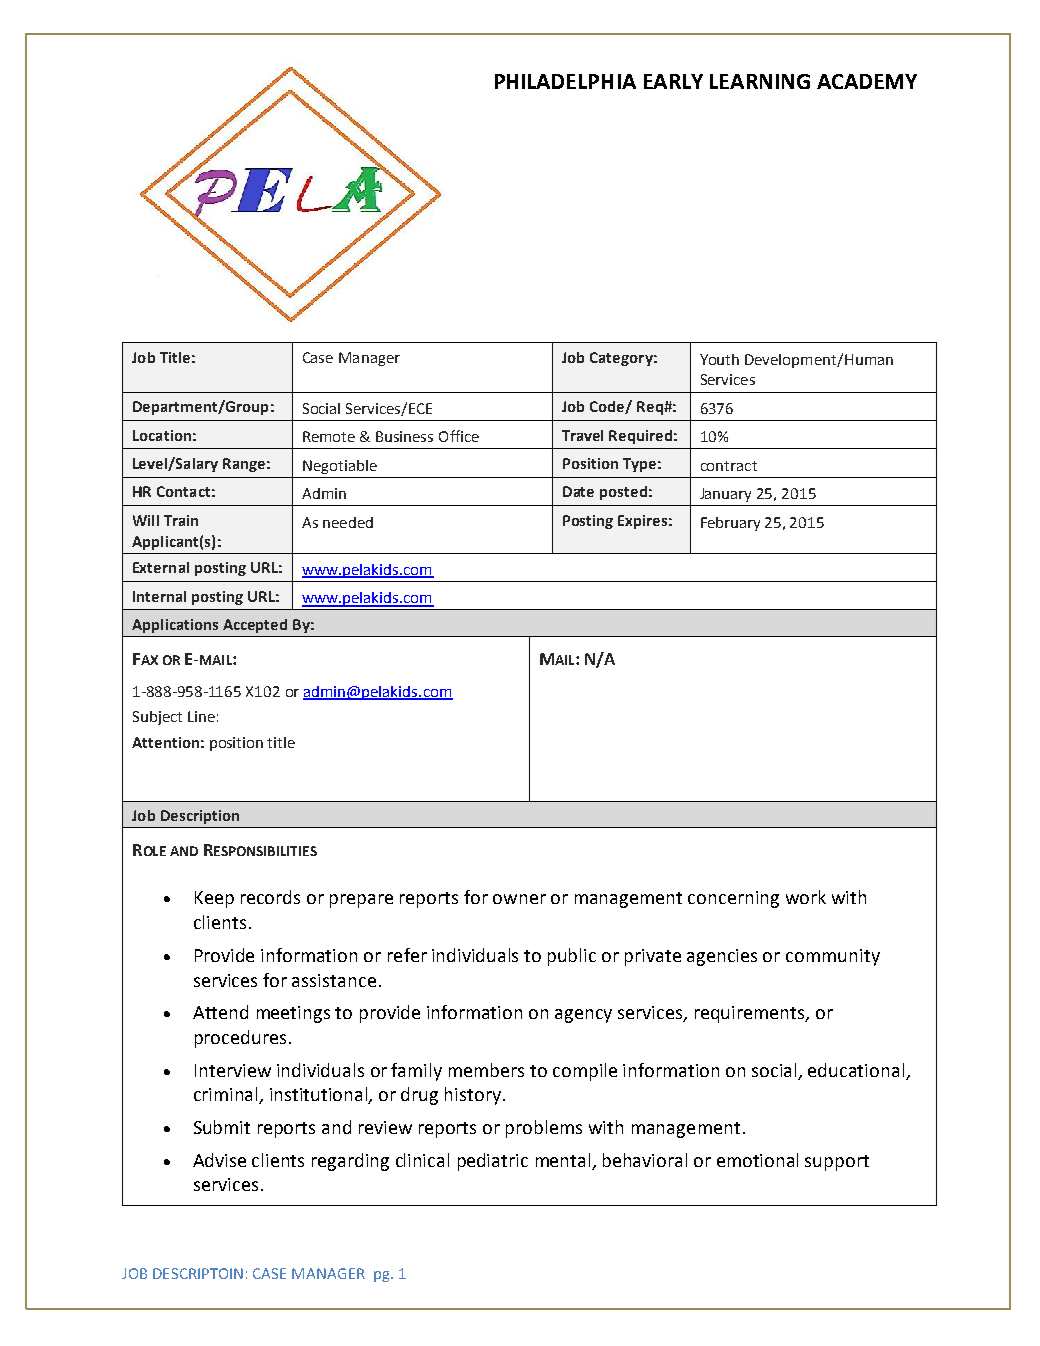 The image size is (1040, 1346). I want to click on LEARNING, so click(760, 81).
